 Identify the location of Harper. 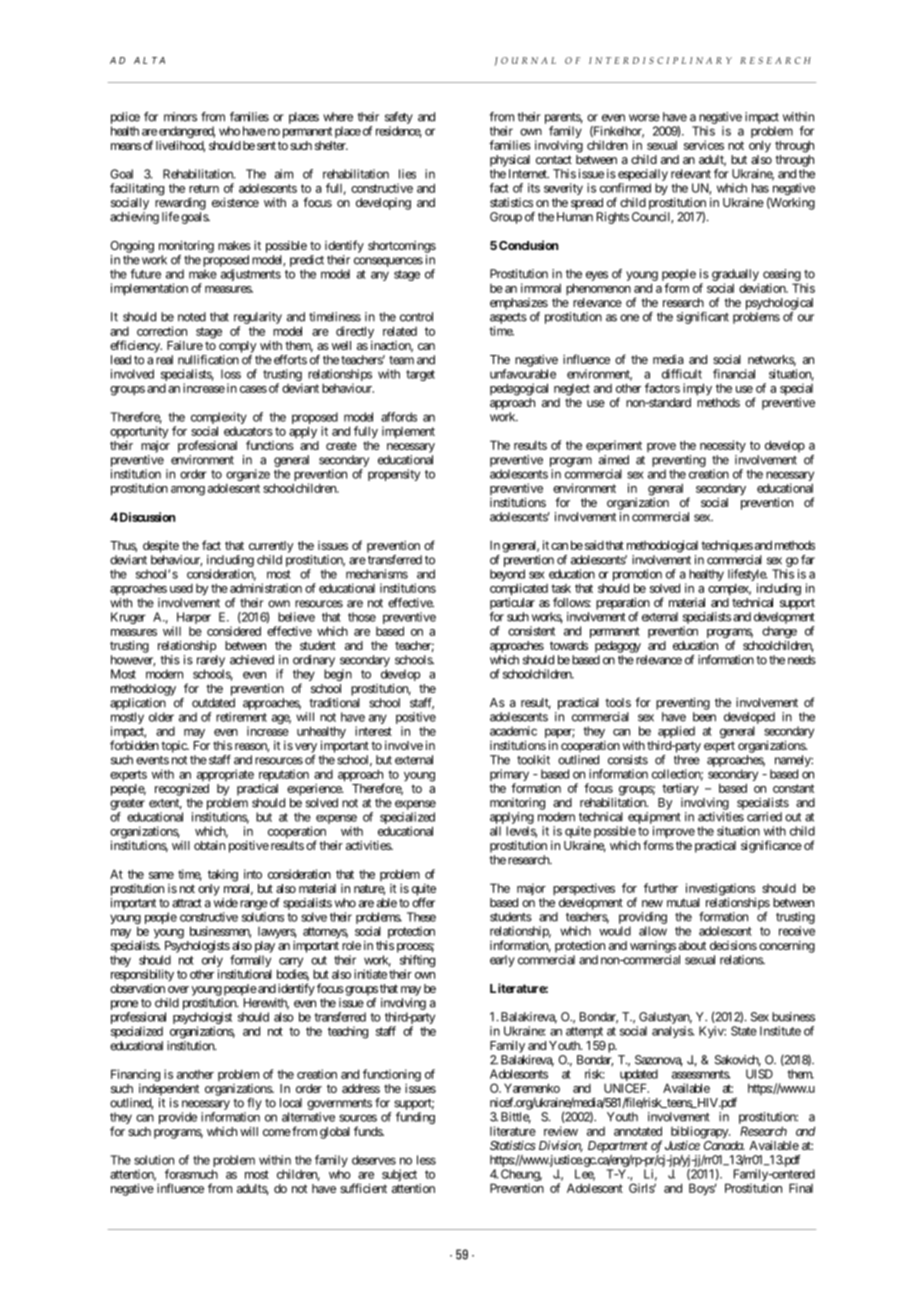
(193, 619).
